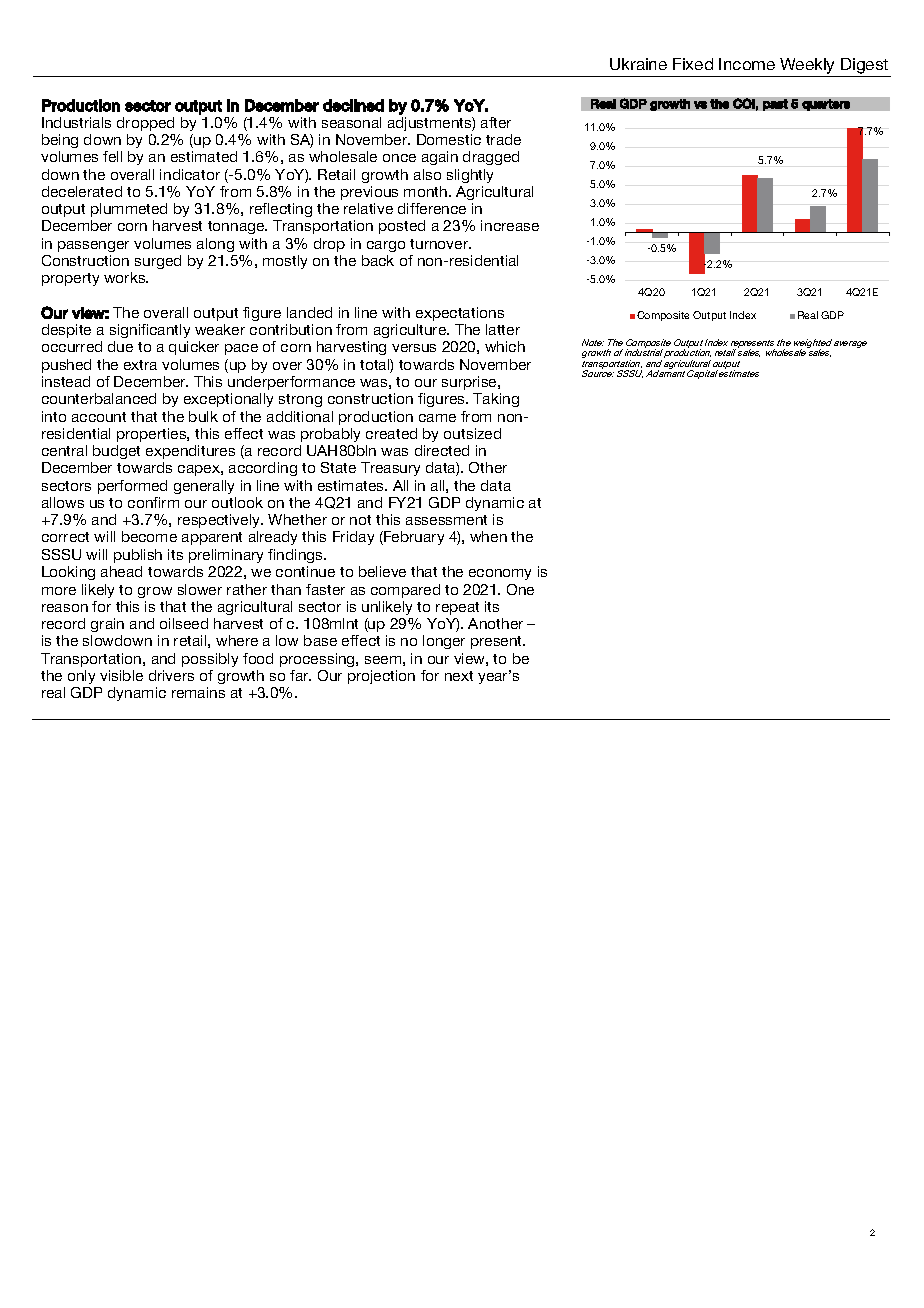  What do you see at coordinates (747, 64) in the screenshot?
I see `Income` at bounding box center [747, 64].
